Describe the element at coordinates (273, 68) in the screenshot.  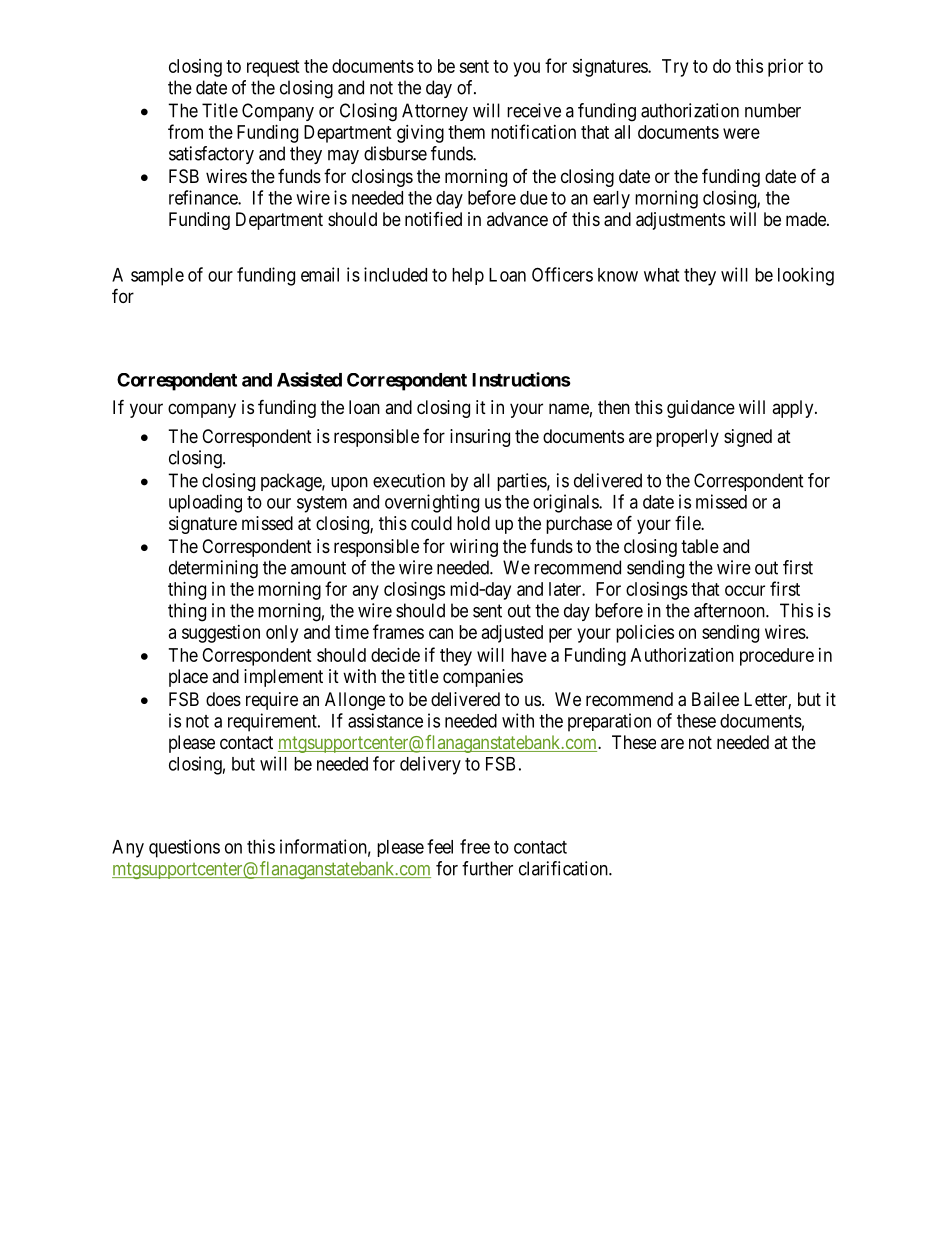
I see `request` at that location.
